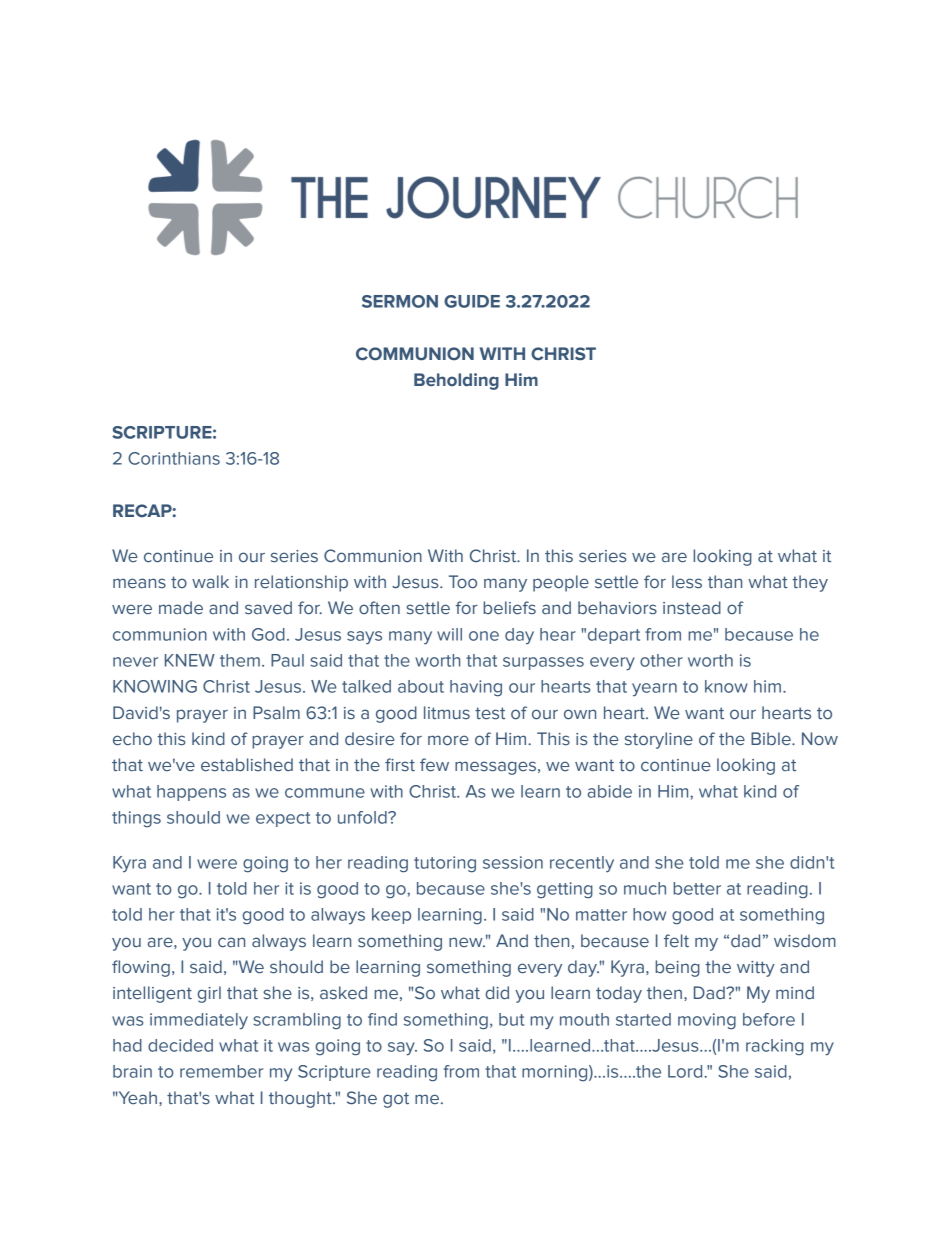 The image size is (952, 1233). What do you see at coordinates (221, 1071) in the document?
I see `remember` at bounding box center [221, 1071].
